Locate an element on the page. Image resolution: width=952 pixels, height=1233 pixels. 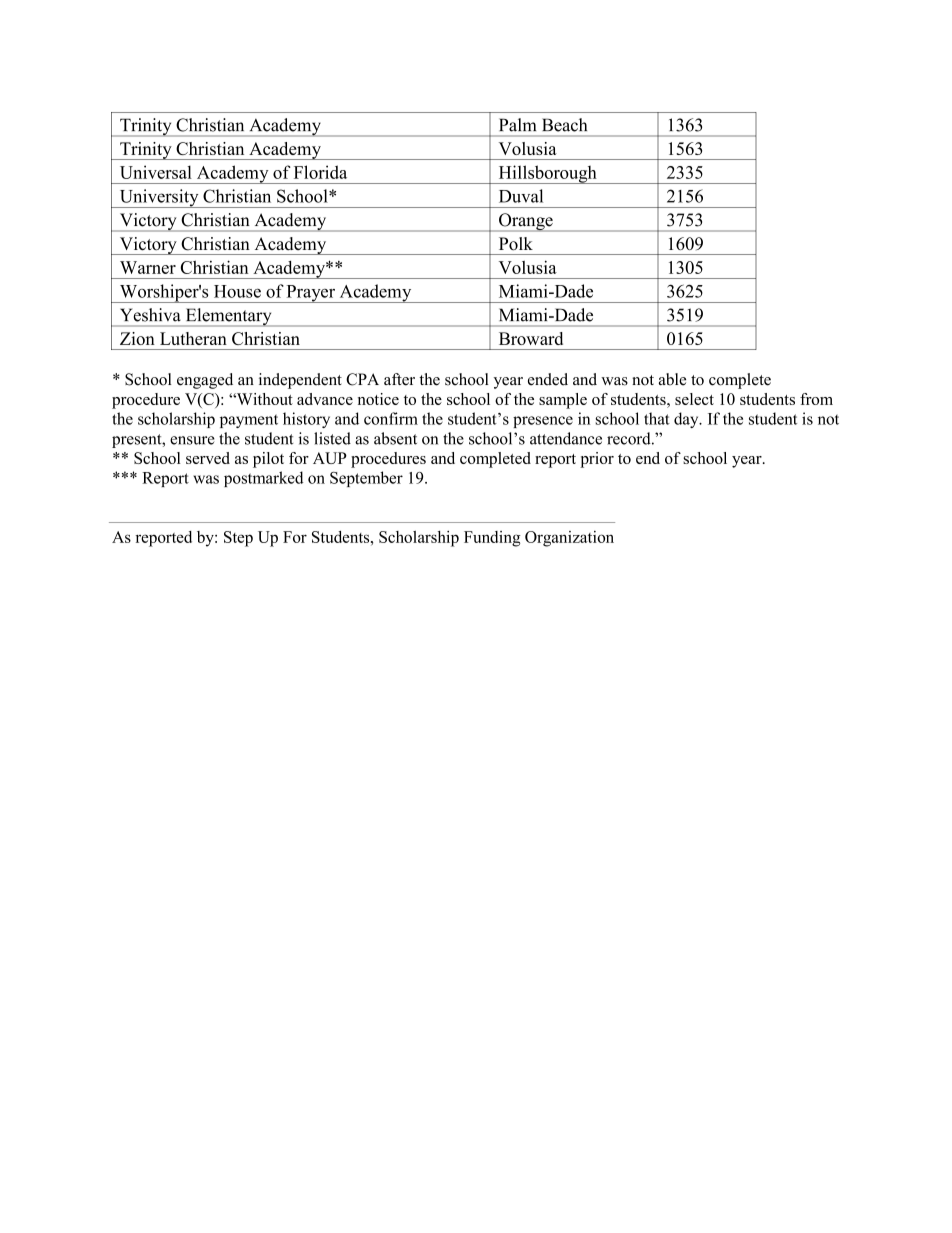
Palm is located at coordinates (517, 125).
